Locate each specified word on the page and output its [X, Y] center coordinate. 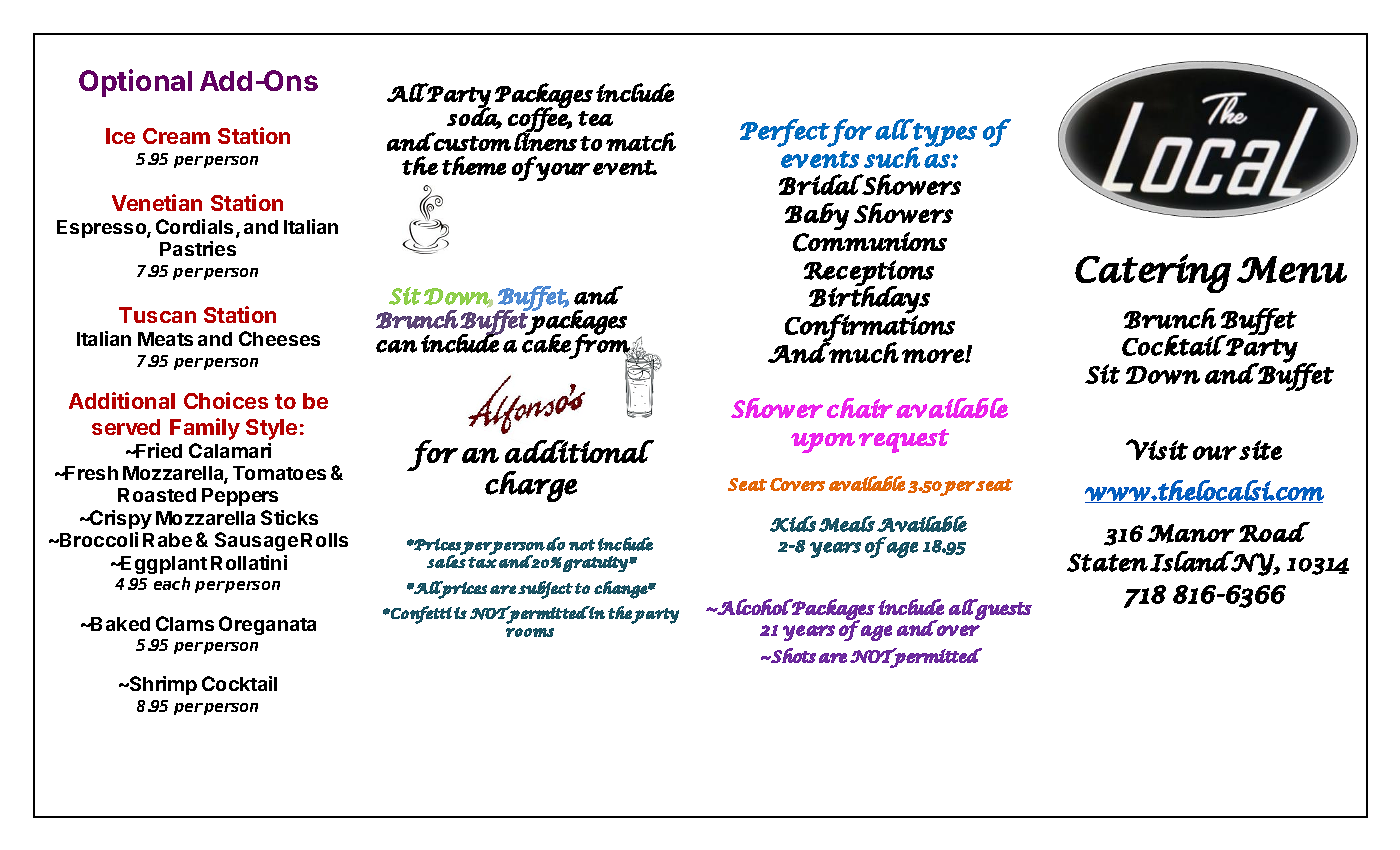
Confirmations [870, 328]
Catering [1153, 273]
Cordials [196, 228]
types [944, 134]
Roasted [157, 495]
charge [531, 486]
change [621, 590]
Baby [817, 216]
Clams [185, 623]
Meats [165, 339]
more [934, 356]
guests [1002, 610]
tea [595, 118]
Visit [1157, 449]
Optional [135, 83]
